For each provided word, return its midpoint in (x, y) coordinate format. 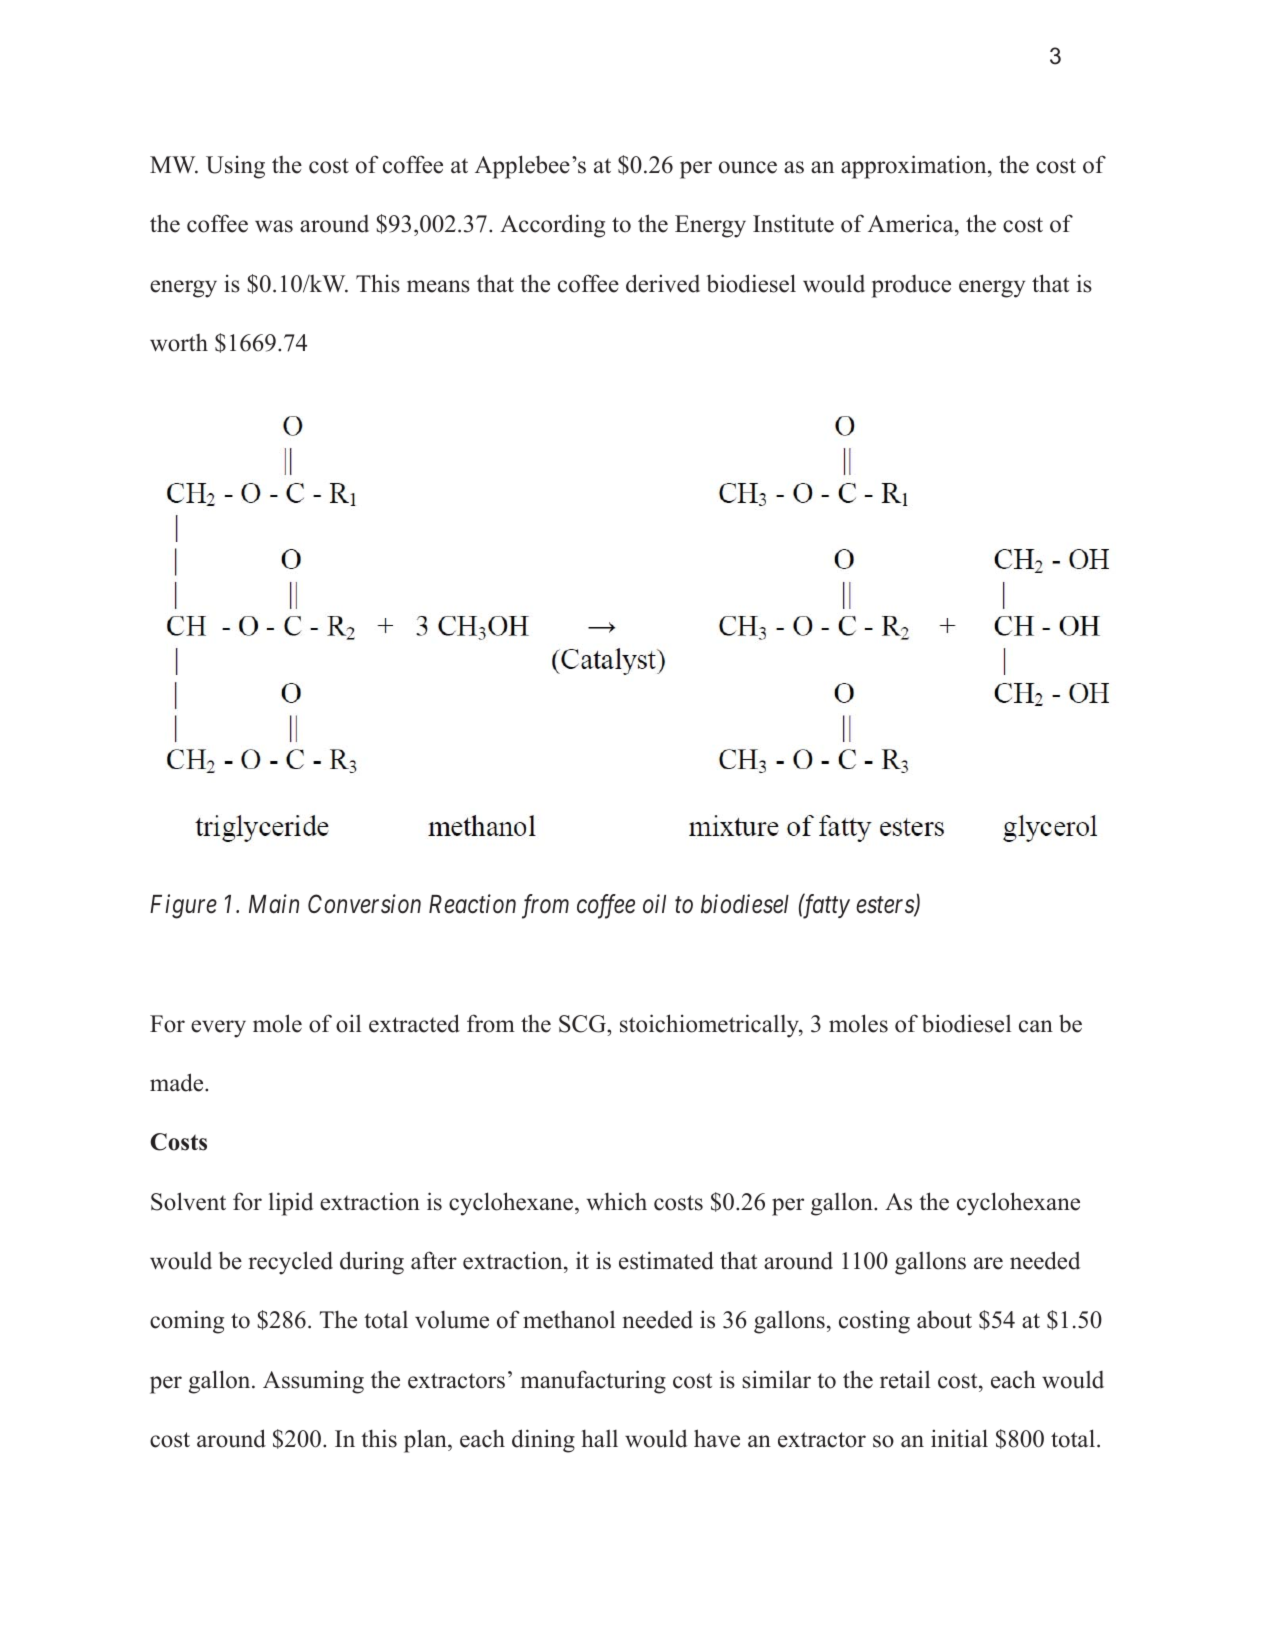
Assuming (313, 1382)
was (274, 226)
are (988, 1263)
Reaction (472, 904)
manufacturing (593, 1382)
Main (274, 904)
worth (179, 343)
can (1036, 1026)
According (552, 226)
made (178, 1082)
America (912, 223)
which (617, 1201)
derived (663, 283)
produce (911, 286)
